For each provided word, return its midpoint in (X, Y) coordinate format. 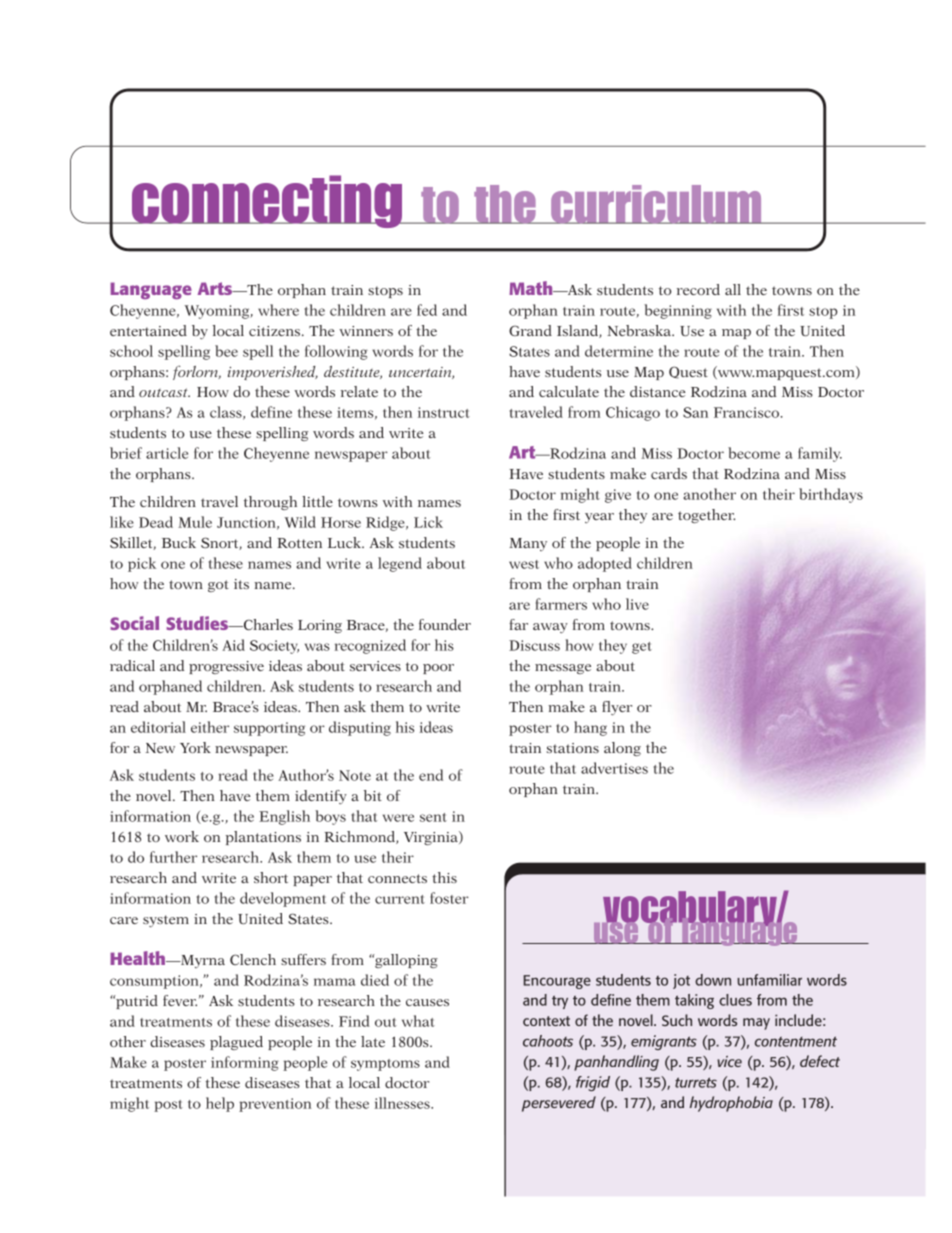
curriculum (656, 204)
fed (427, 310)
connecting (267, 201)
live (637, 604)
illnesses (403, 1103)
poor (438, 669)
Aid (233, 645)
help (220, 1104)
